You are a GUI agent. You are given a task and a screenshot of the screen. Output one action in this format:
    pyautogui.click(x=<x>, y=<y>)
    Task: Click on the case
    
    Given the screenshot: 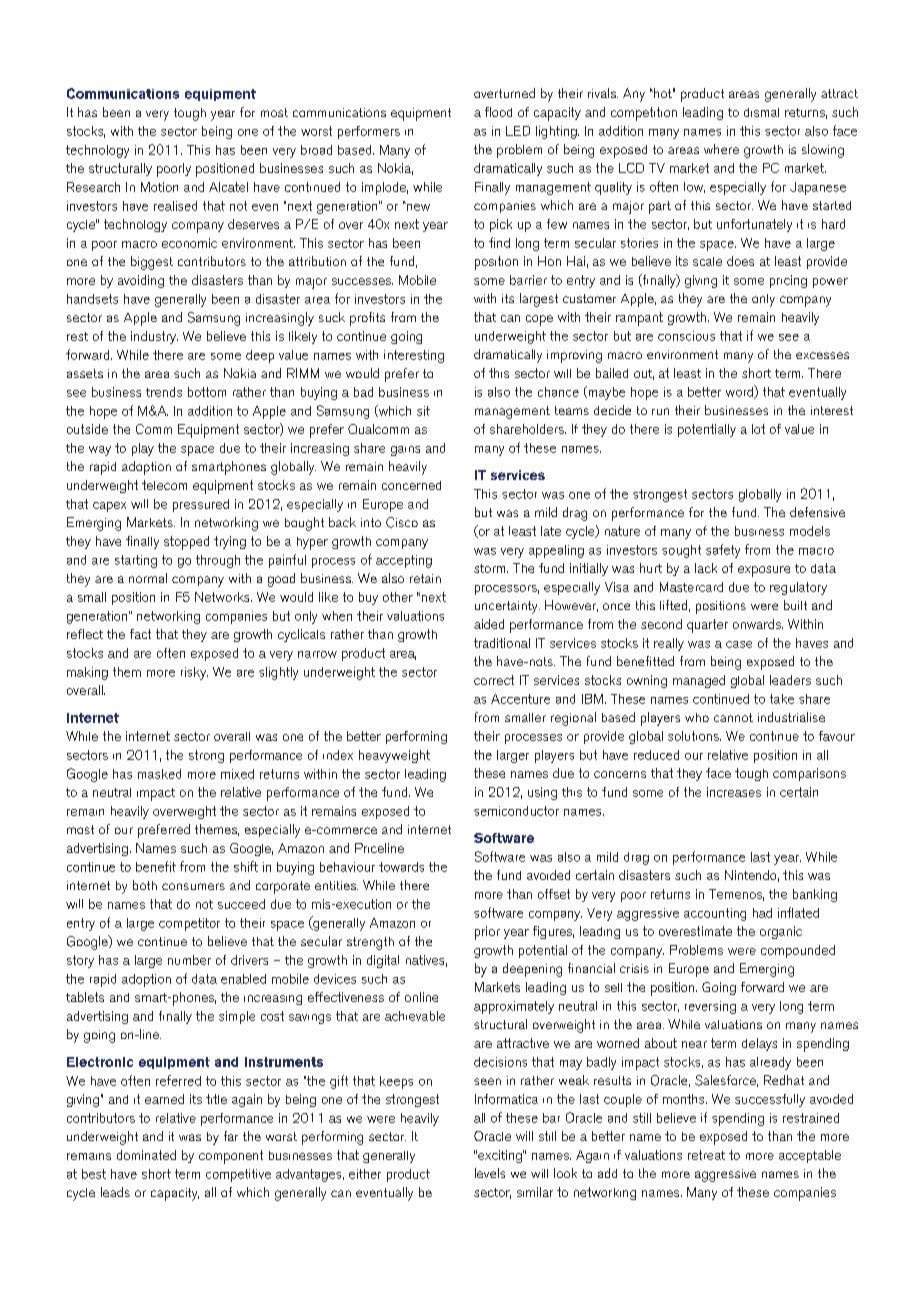 What is the action you would take?
    pyautogui.click(x=739, y=644)
